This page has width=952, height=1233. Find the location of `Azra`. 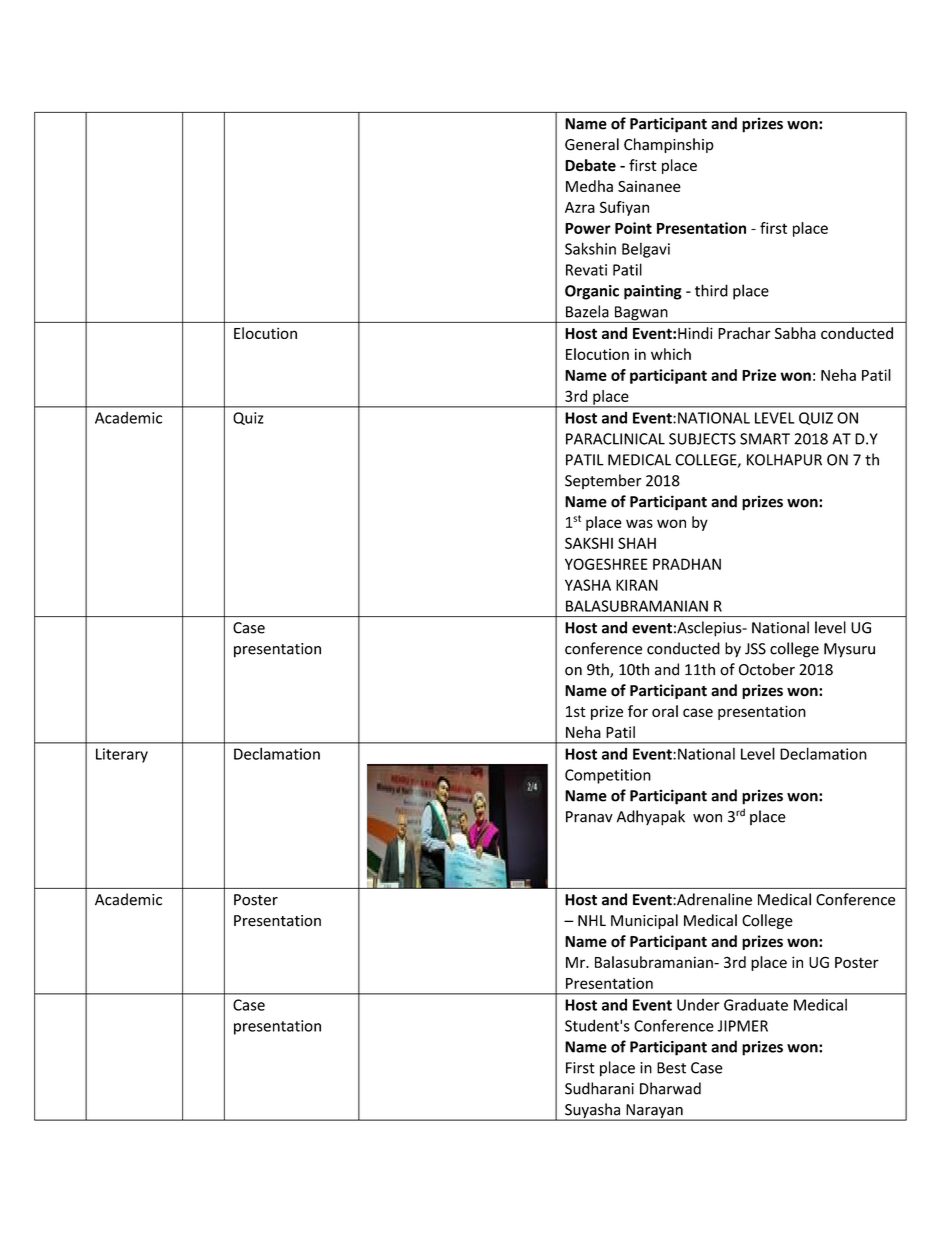

Azra is located at coordinates (580, 207).
